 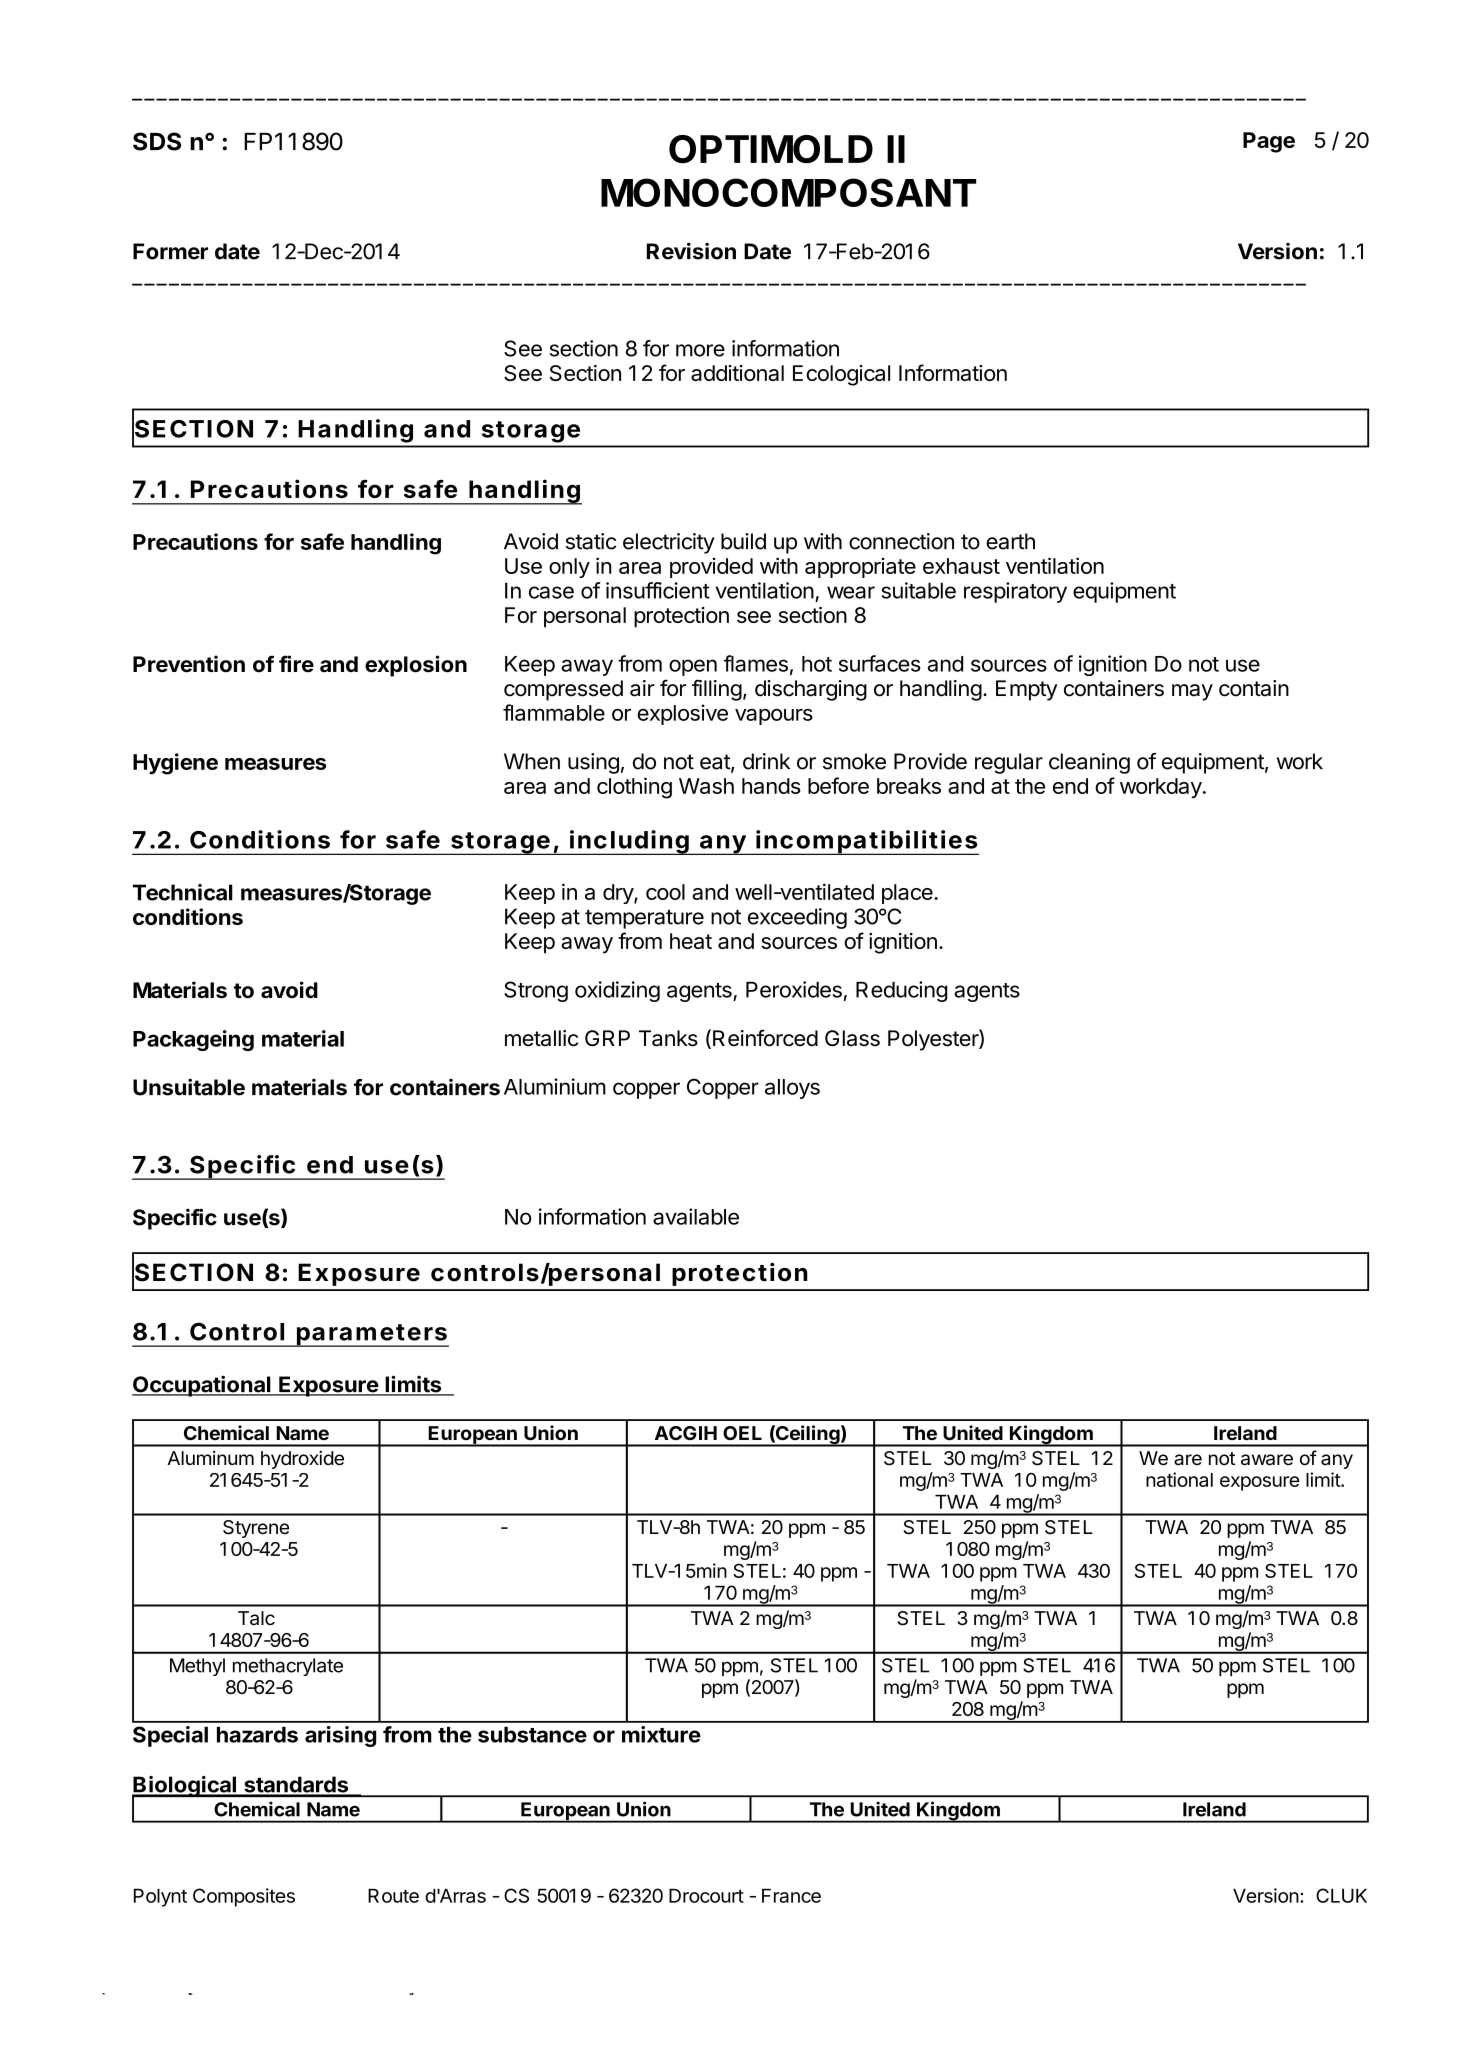 What do you see at coordinates (1179, 1479) in the image?
I see `national` at bounding box center [1179, 1479].
